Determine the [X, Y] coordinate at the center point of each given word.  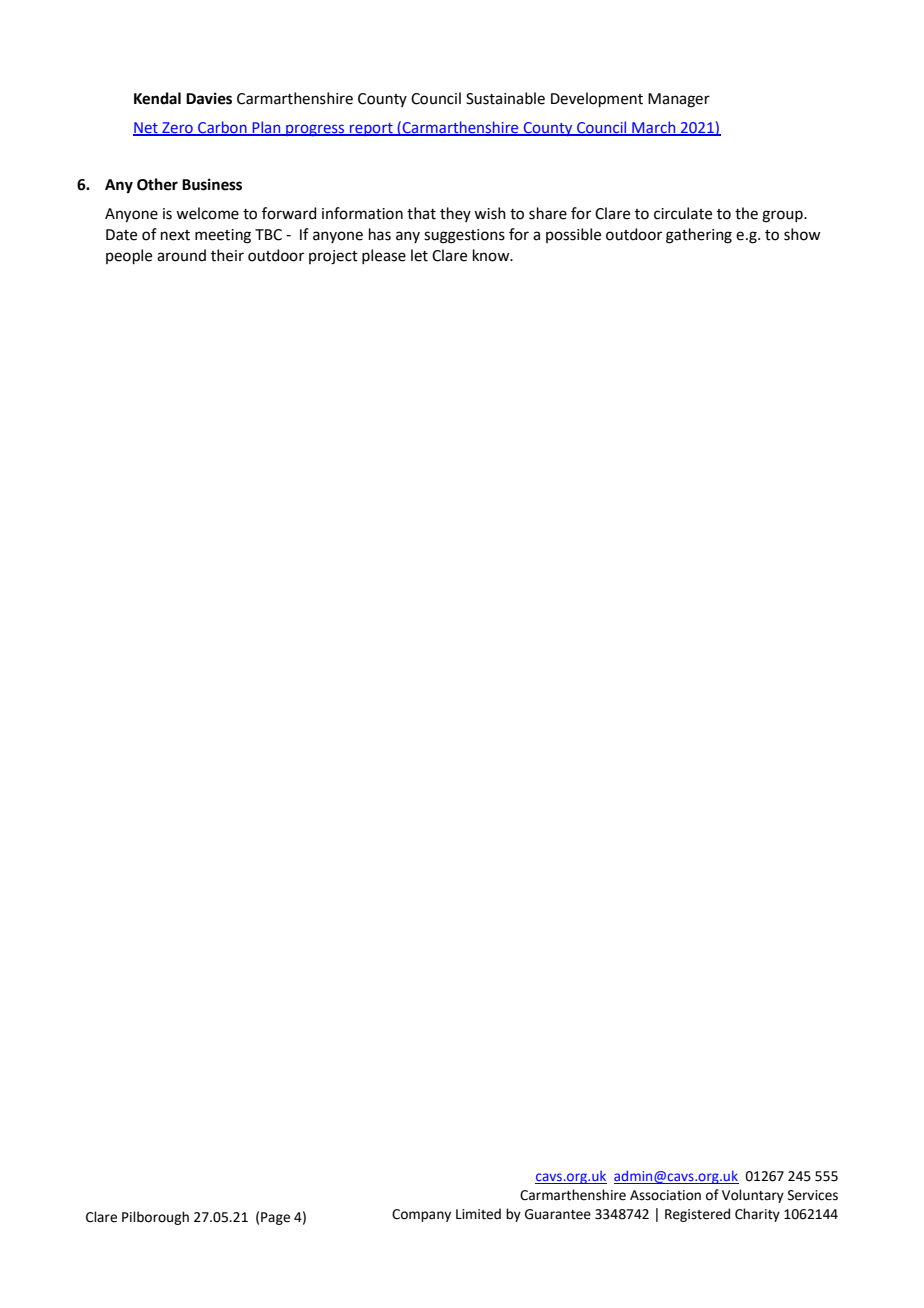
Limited [478, 1214]
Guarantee [558, 1214]
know [492, 255]
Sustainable [505, 98]
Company [421, 1215]
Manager [679, 100]
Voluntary [753, 1196]
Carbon [222, 128]
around [181, 255]
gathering [699, 236]
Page [275, 1218]
